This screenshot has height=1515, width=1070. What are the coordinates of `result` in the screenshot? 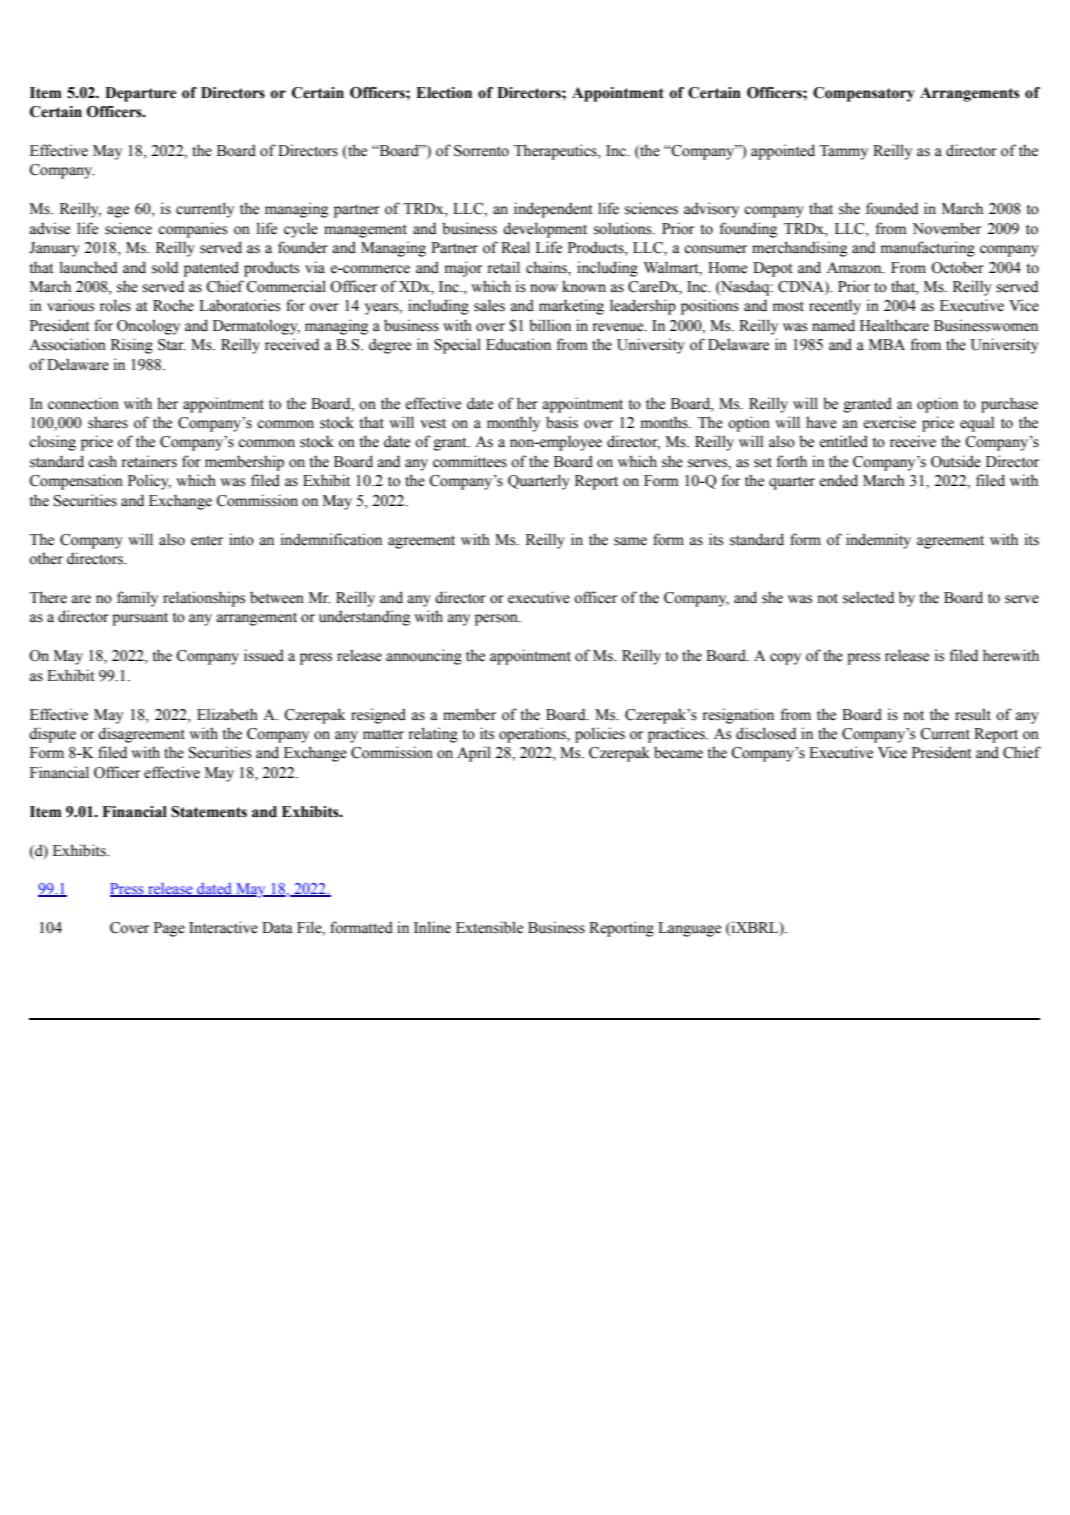 It's located at (973, 714).
